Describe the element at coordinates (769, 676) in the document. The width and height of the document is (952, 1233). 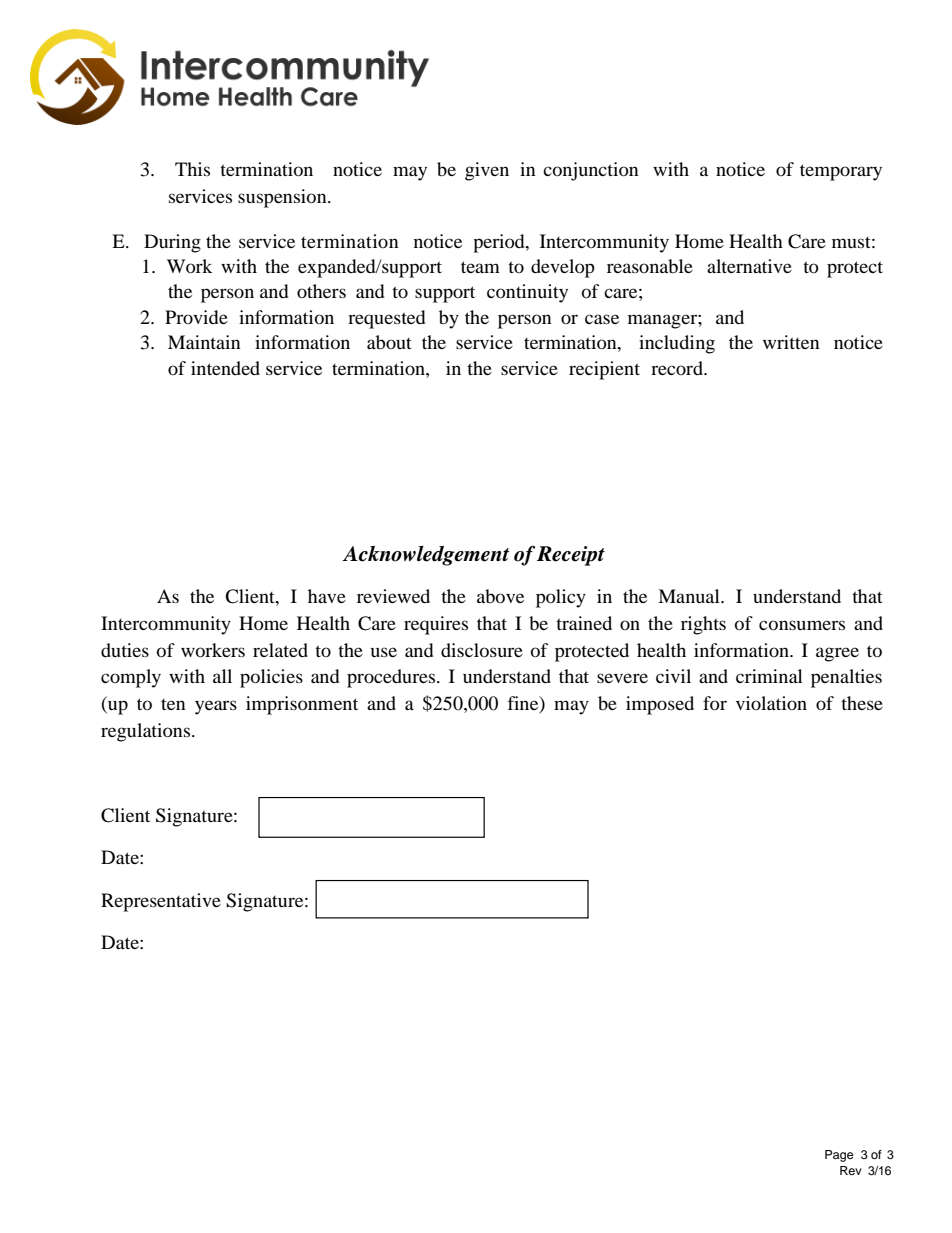
I see `criminal` at that location.
